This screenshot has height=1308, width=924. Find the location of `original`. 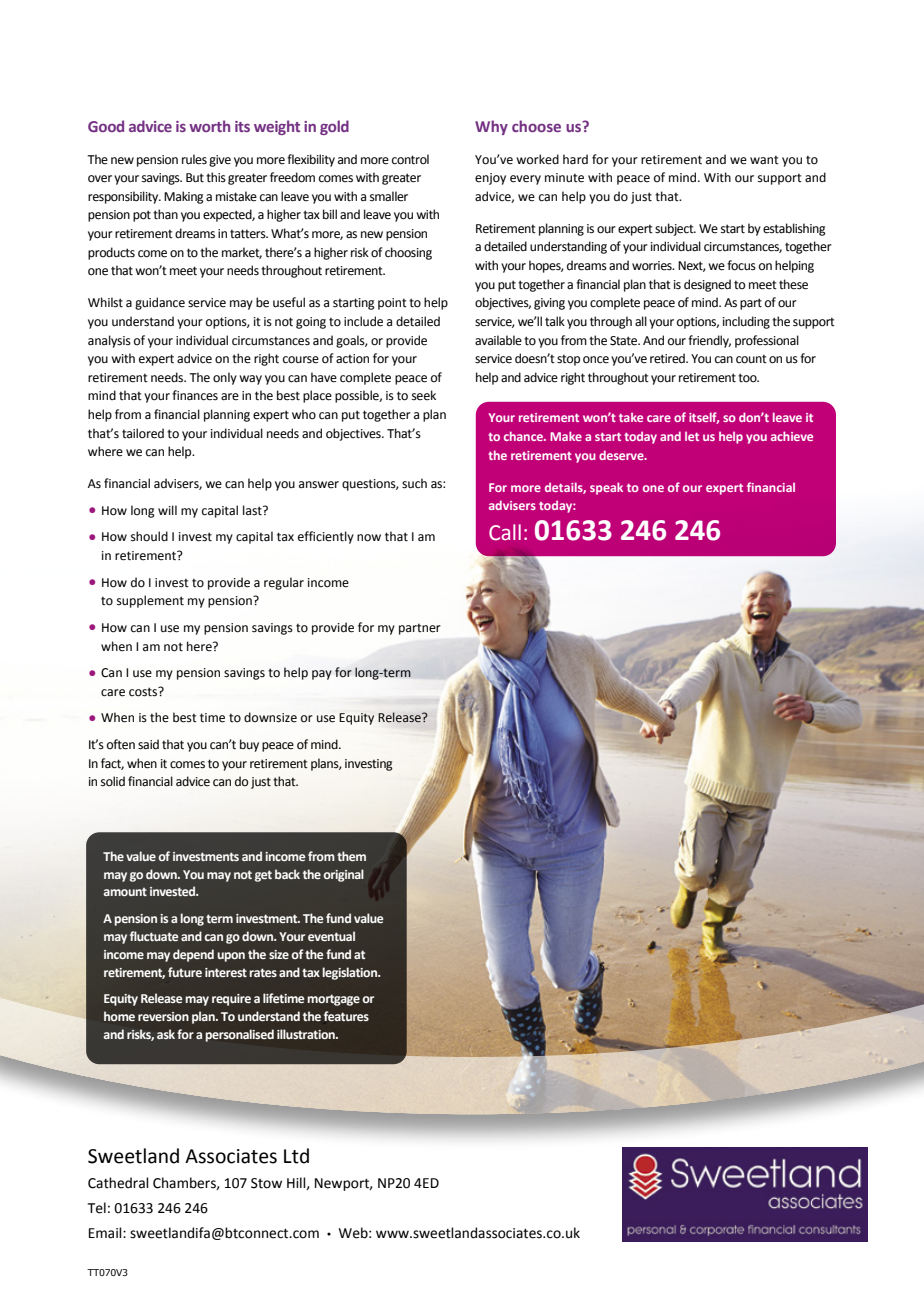

original is located at coordinates (343, 875).
